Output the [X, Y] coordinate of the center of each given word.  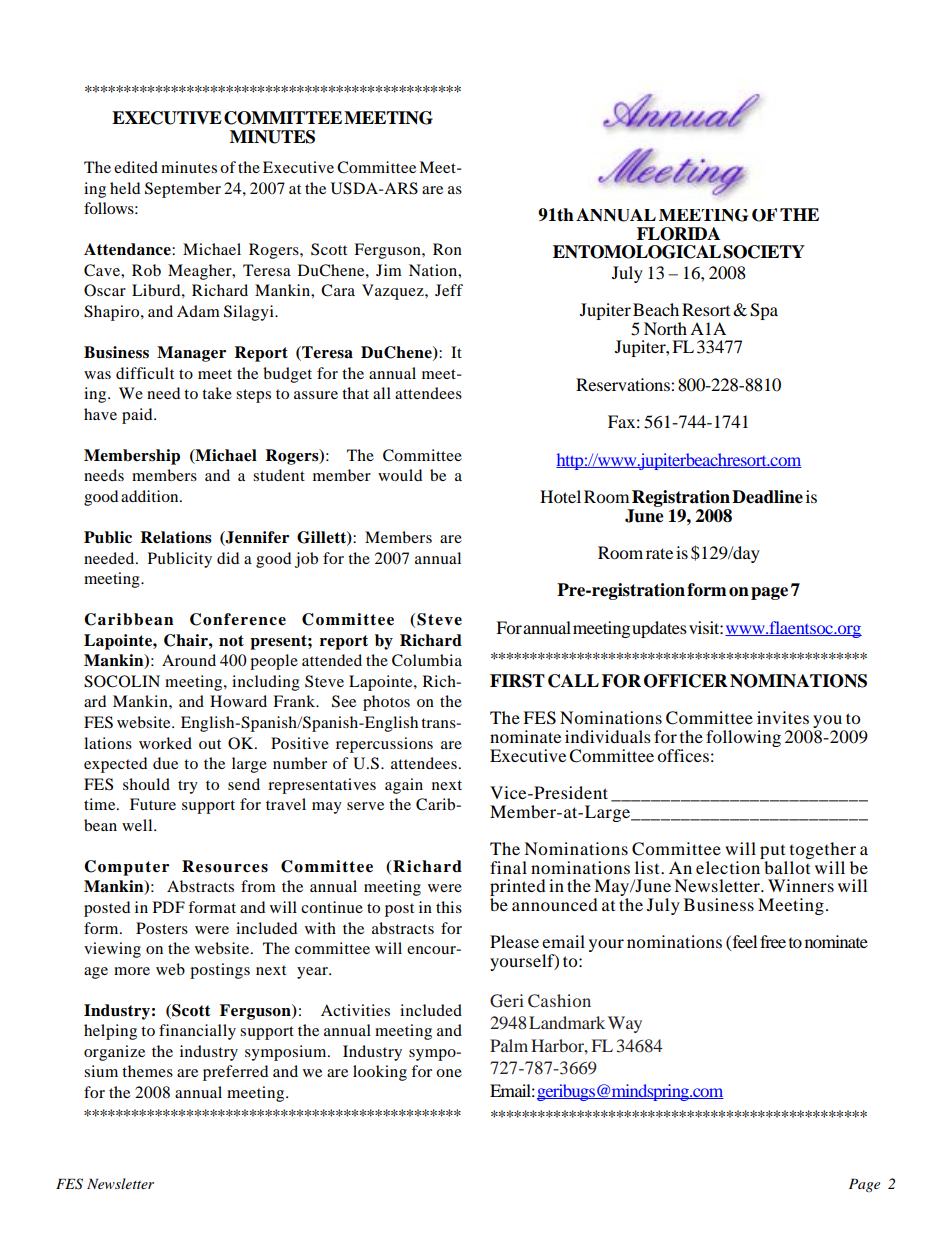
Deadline [767, 497]
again [404, 786]
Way [625, 1024]
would [400, 475]
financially [197, 1032]
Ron [447, 249]
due [165, 763]
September [183, 190]
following [743, 738]
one [449, 1073]
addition [151, 496]
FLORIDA [678, 234]
